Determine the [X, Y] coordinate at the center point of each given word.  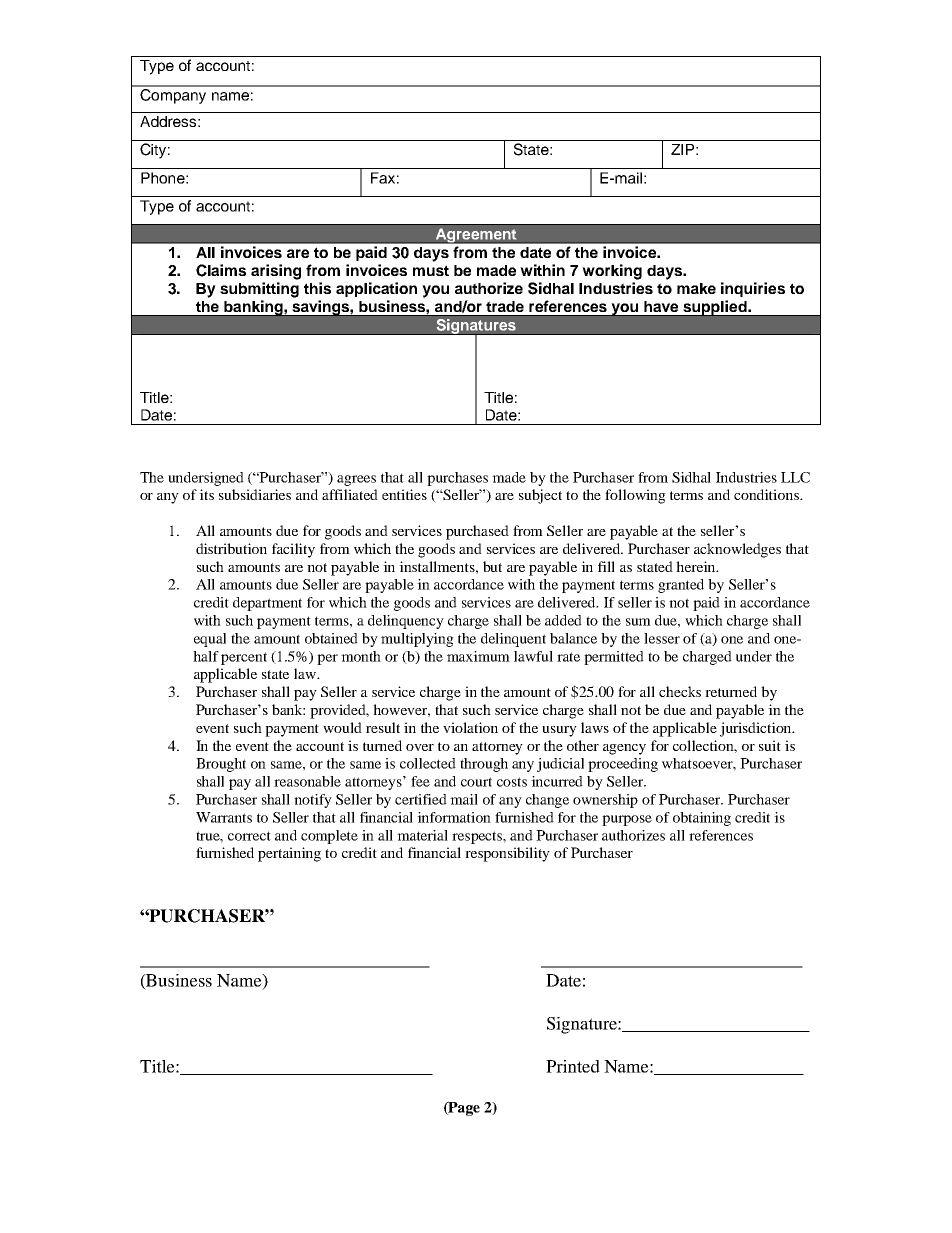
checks [680, 691]
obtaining [702, 819]
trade [505, 306]
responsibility [507, 854]
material [422, 835]
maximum [478, 656]
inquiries [753, 289]
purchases [457, 479]
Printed [573, 1066]
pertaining [289, 854]
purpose [627, 820]
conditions [767, 494]
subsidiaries [255, 494]
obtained [331, 638]
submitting [259, 290]
